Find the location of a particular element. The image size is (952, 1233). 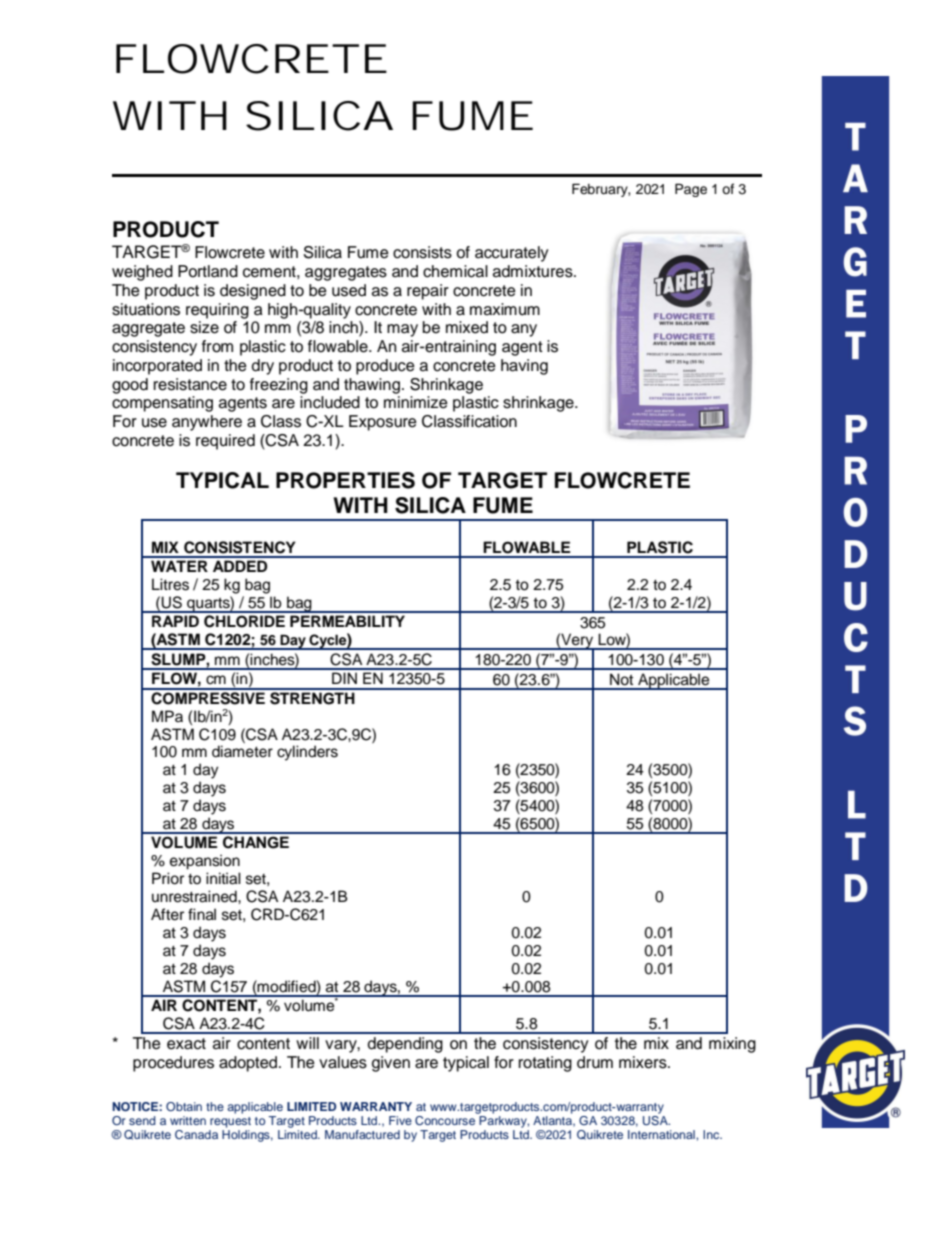

Portland is located at coordinates (208, 271).
